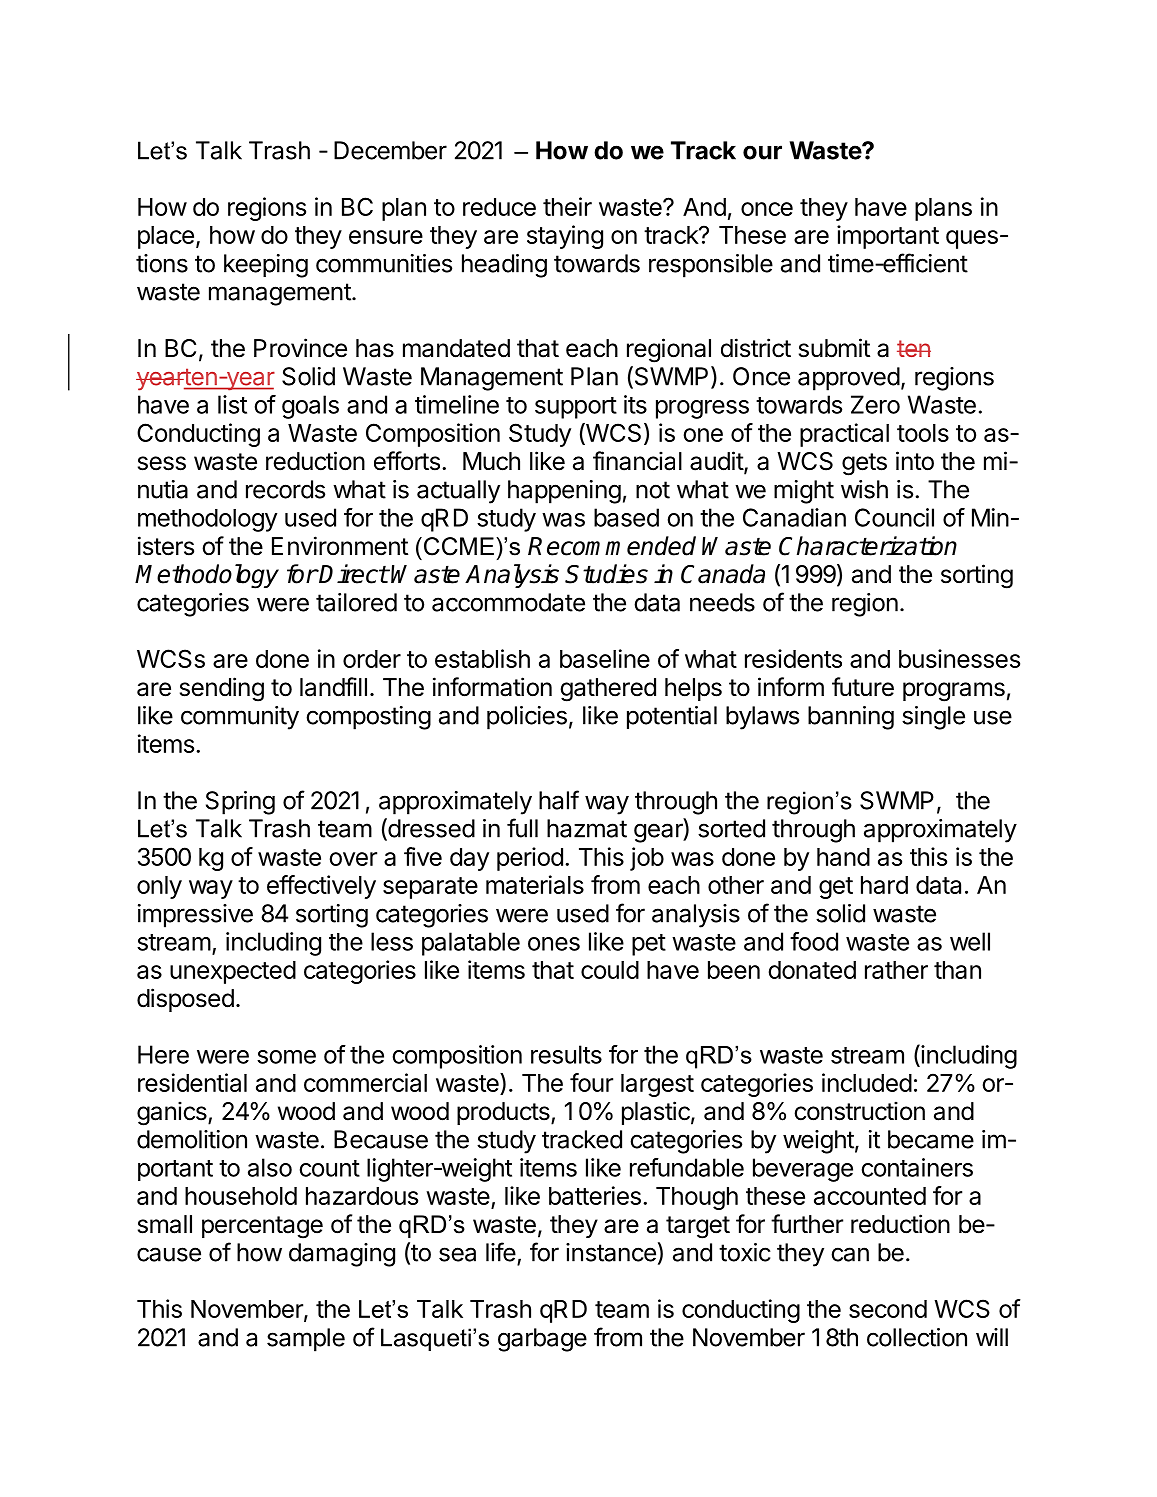 This image has height=1497, width=1157. I want to click on rather, so click(896, 970).
